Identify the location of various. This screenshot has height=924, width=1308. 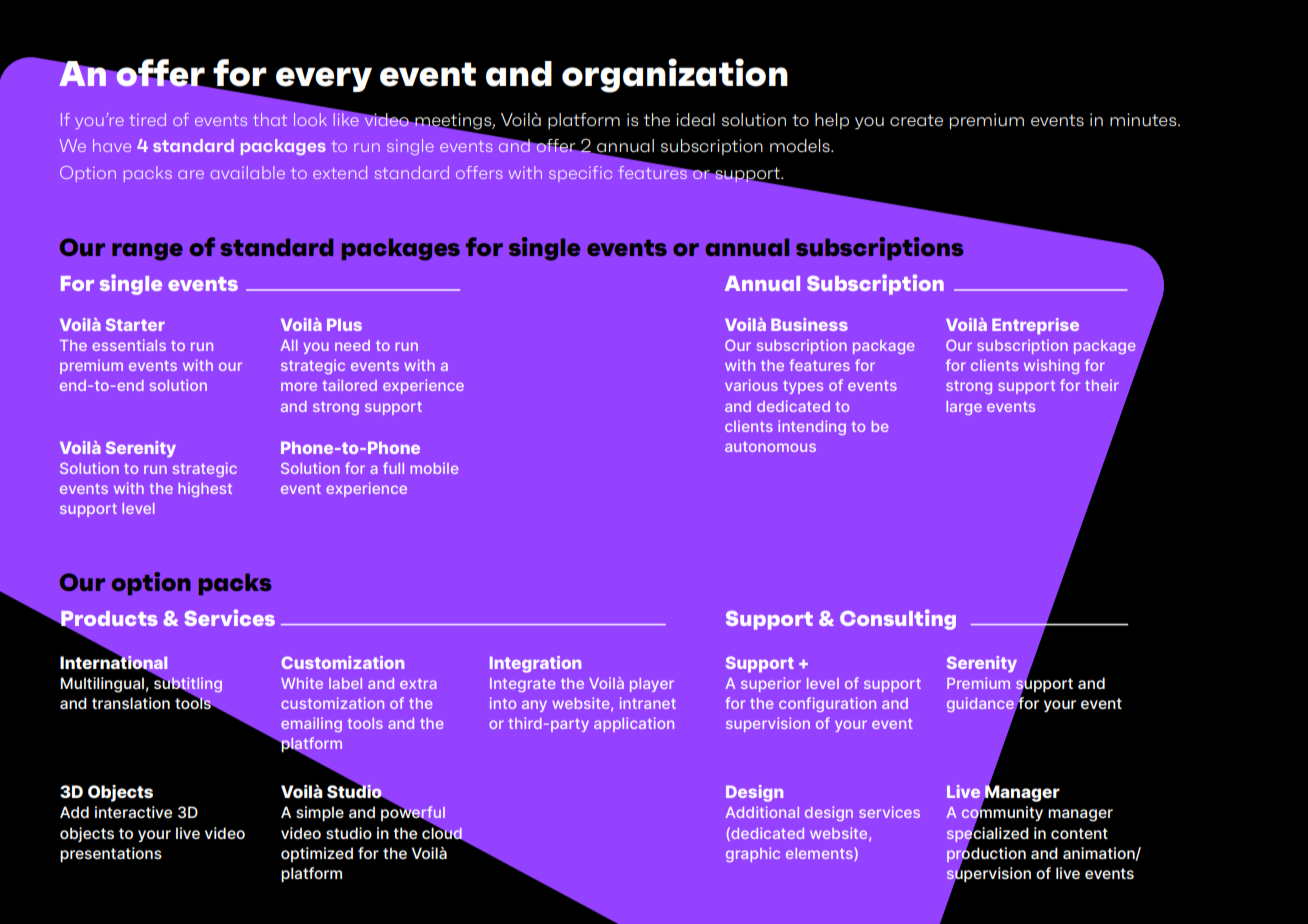
(751, 385).
